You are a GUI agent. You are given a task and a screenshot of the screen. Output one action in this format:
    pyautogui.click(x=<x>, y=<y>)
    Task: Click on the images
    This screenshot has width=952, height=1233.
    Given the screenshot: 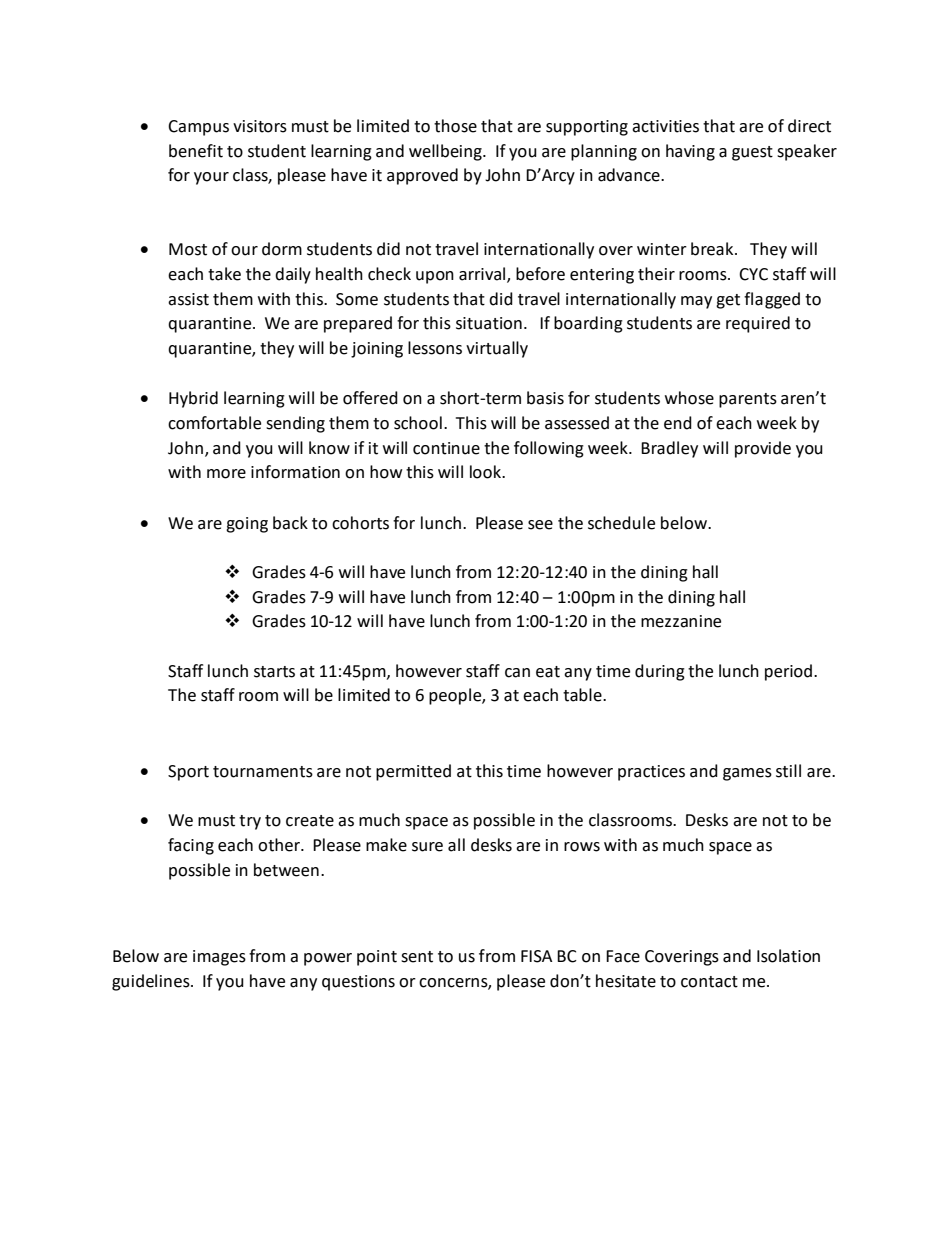 What is the action you would take?
    pyautogui.click(x=219, y=958)
